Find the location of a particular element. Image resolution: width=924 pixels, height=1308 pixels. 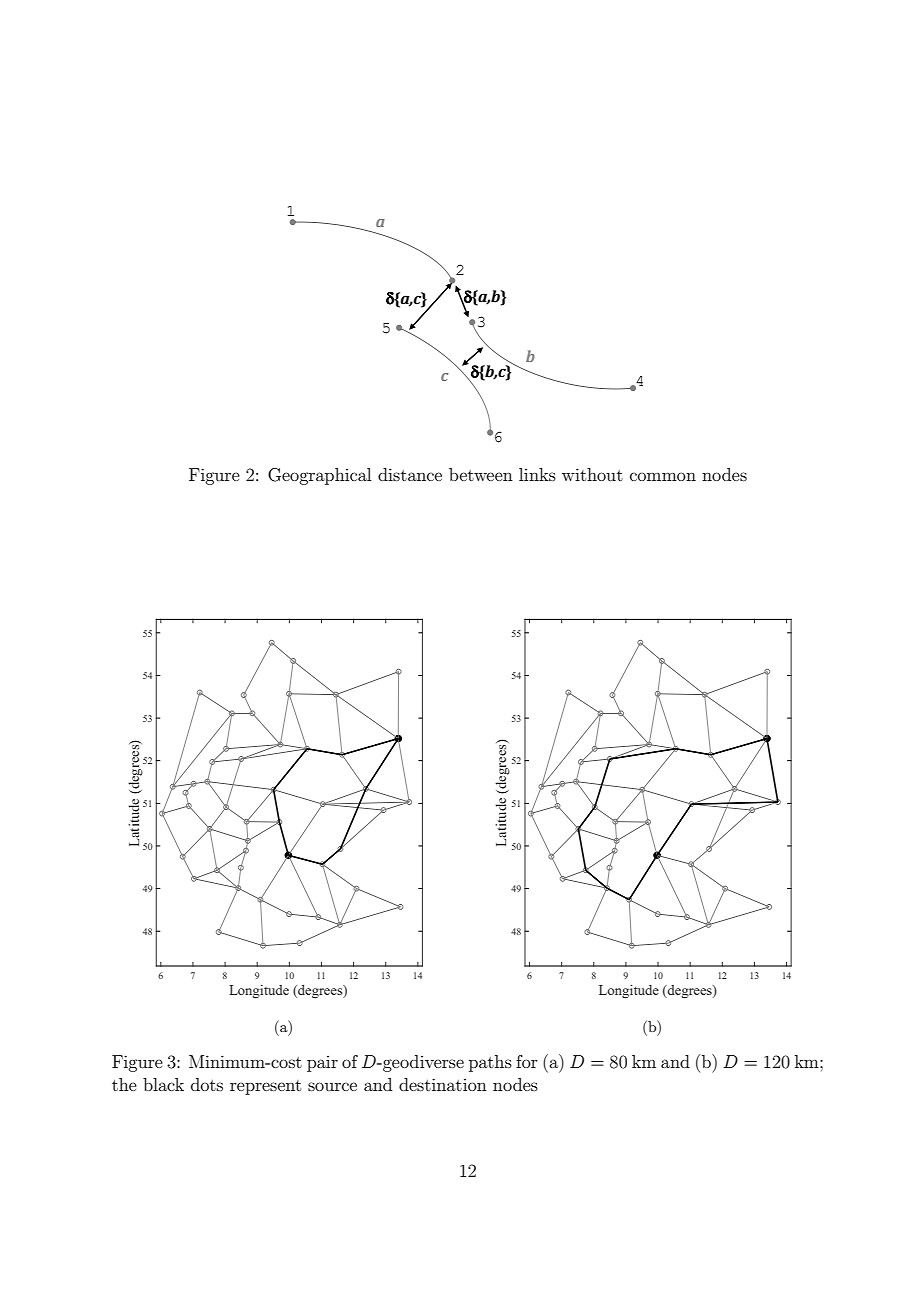

for is located at coordinates (527, 1061).
